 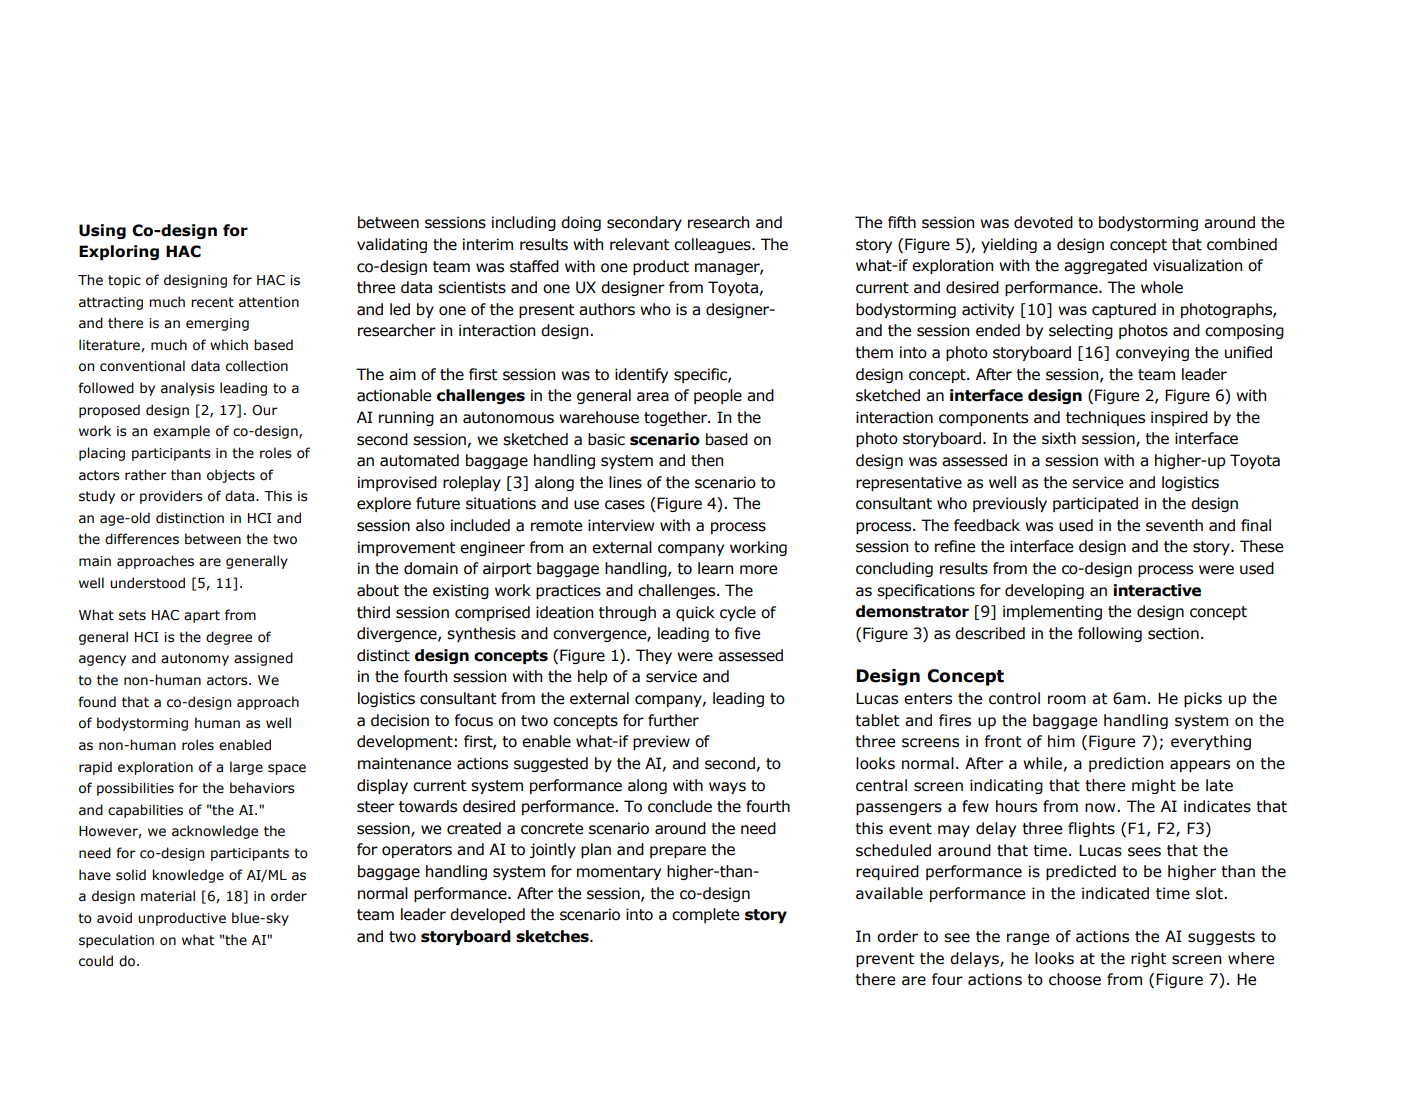 I want to click on colleagues, so click(x=713, y=245).
